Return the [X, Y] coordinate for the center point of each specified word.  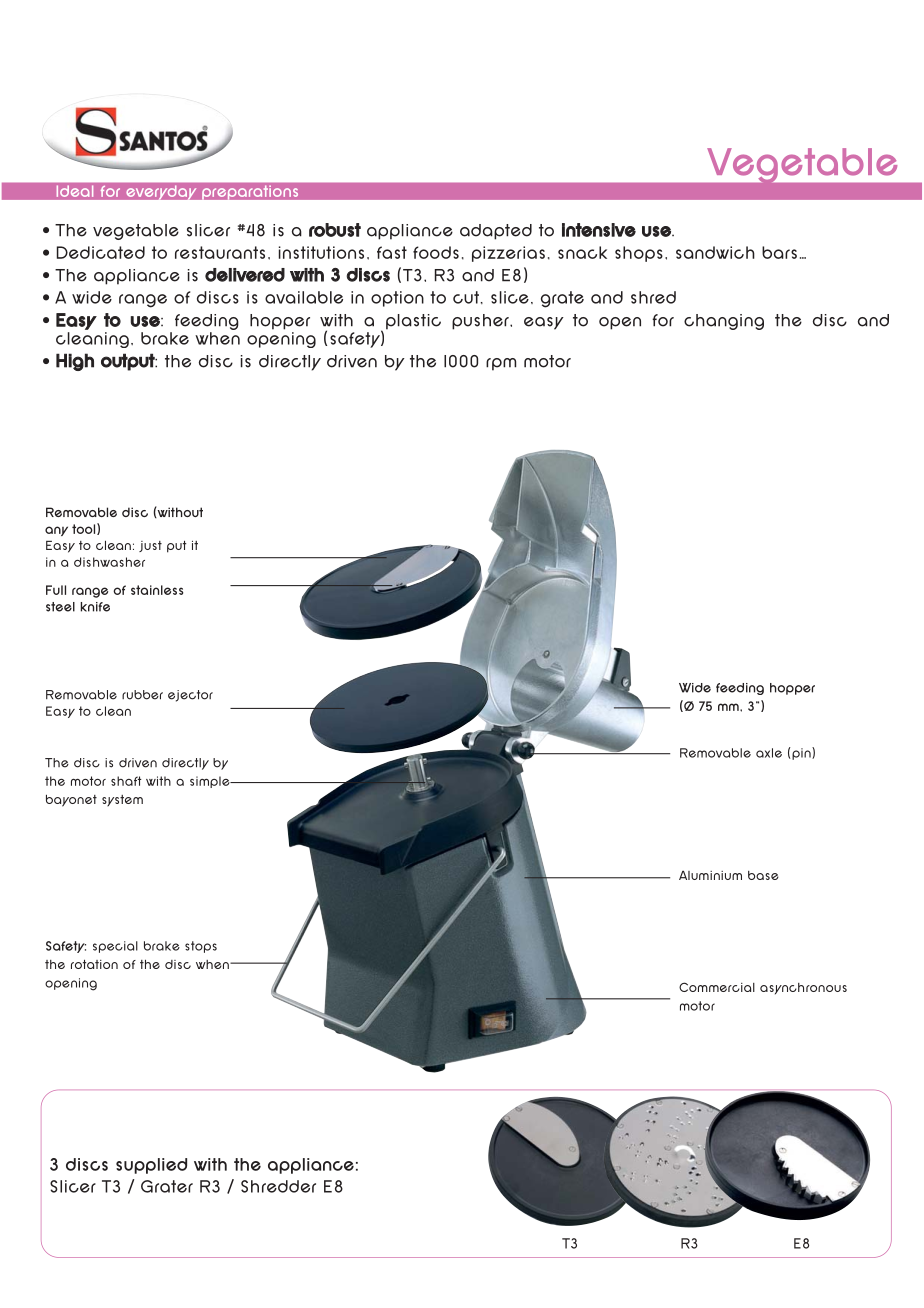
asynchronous [803, 989]
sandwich [715, 252]
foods [436, 252]
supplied [151, 1166]
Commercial [717, 987]
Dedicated [101, 252]
